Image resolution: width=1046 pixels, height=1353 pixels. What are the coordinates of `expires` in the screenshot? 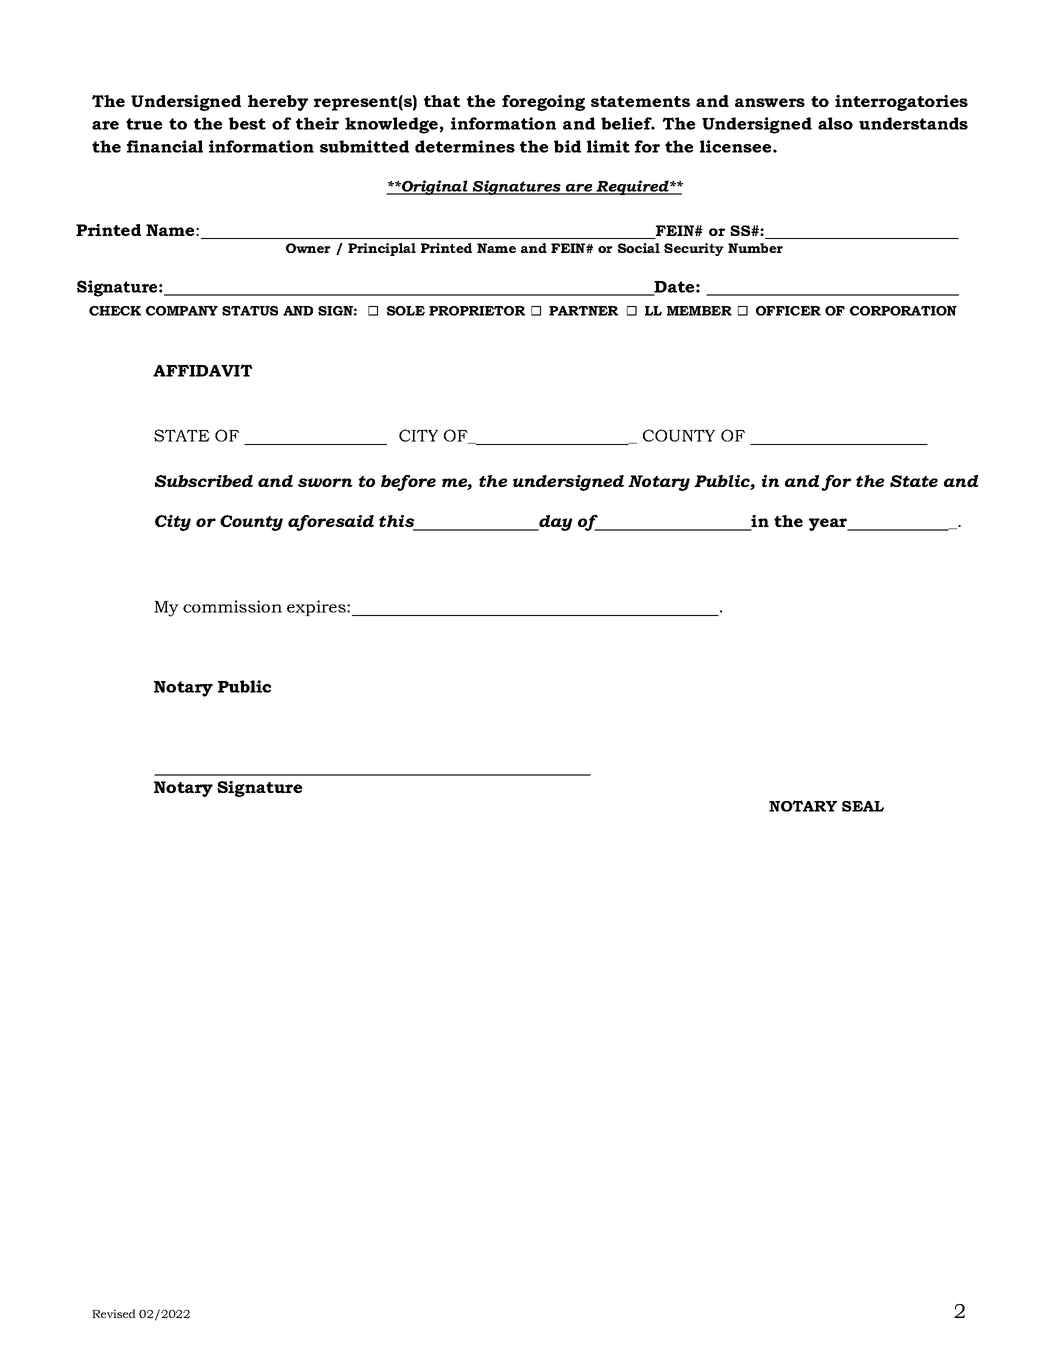 It's located at (317, 608).
